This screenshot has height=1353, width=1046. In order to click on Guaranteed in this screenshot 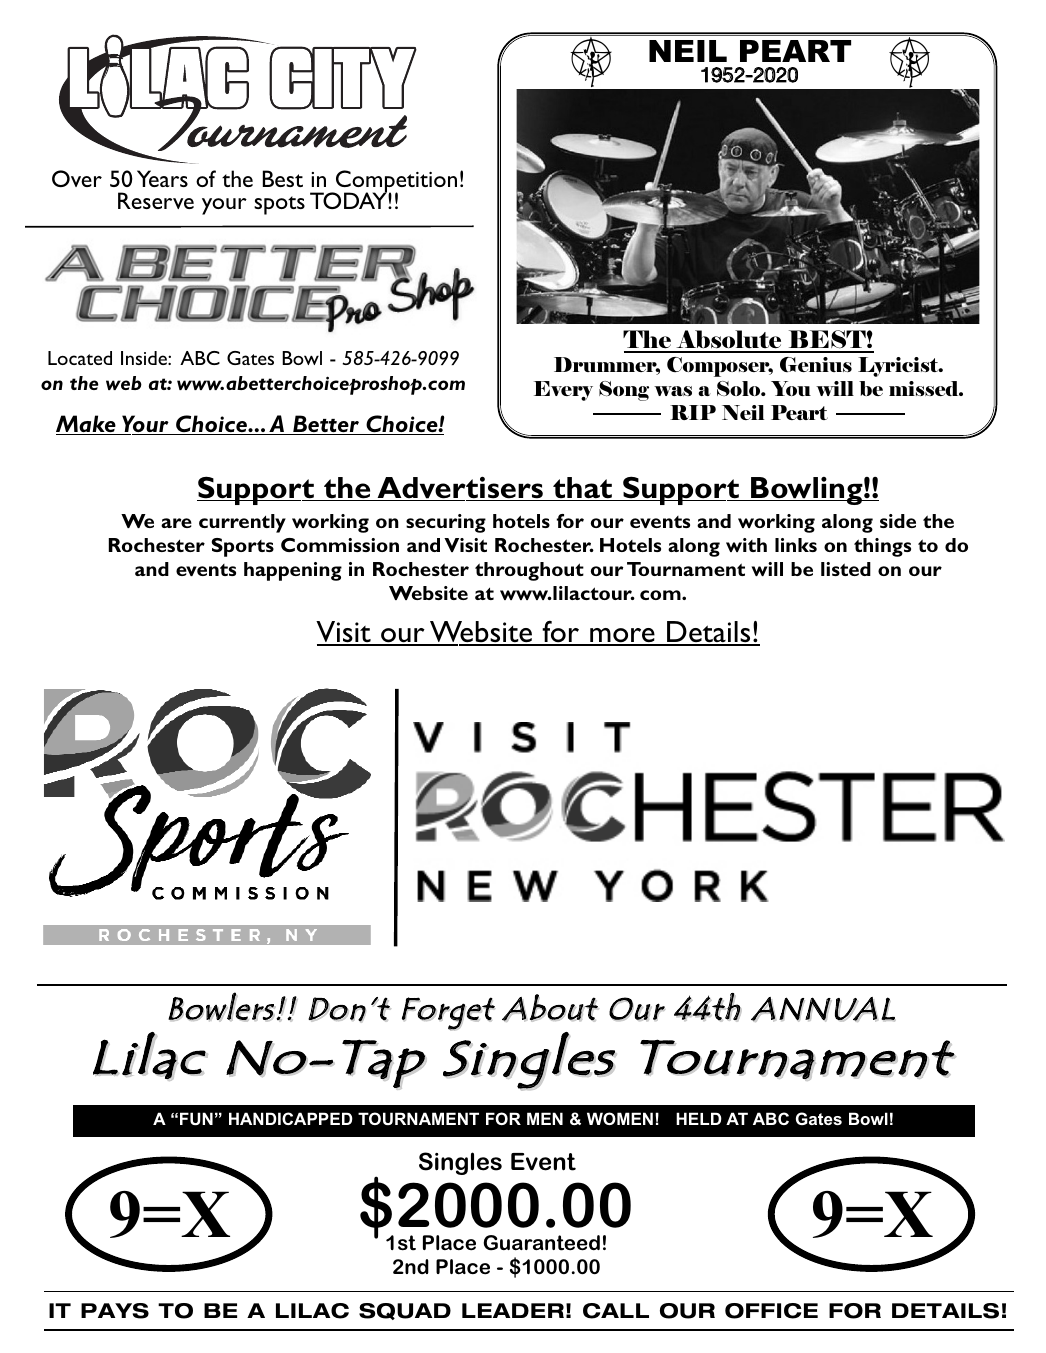, I will do `click(541, 1243)`.
